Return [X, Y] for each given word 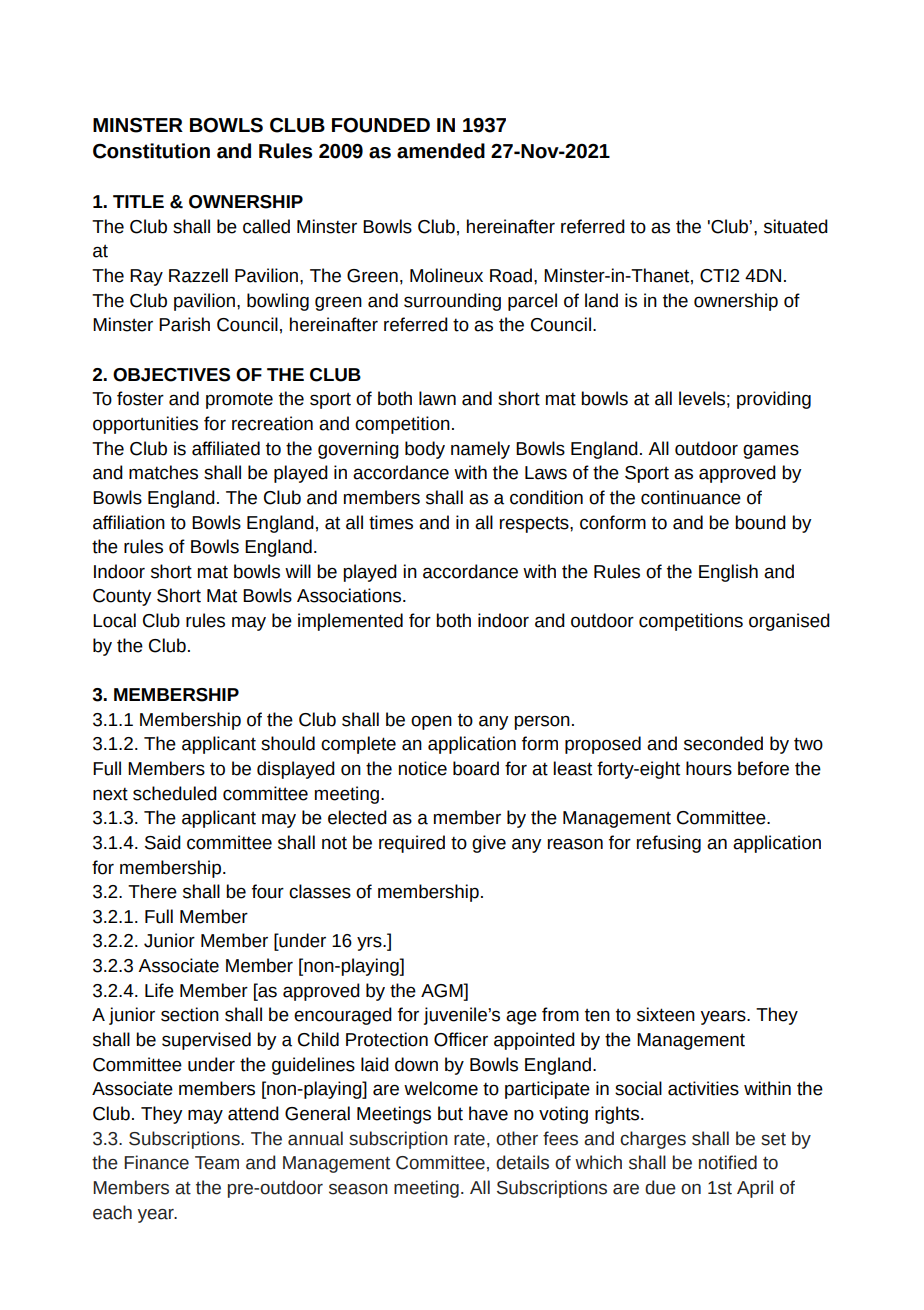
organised [789, 622]
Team [217, 1163]
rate [469, 1139]
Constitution [151, 151]
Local [114, 620]
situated [796, 226]
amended [441, 151]
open [431, 723]
